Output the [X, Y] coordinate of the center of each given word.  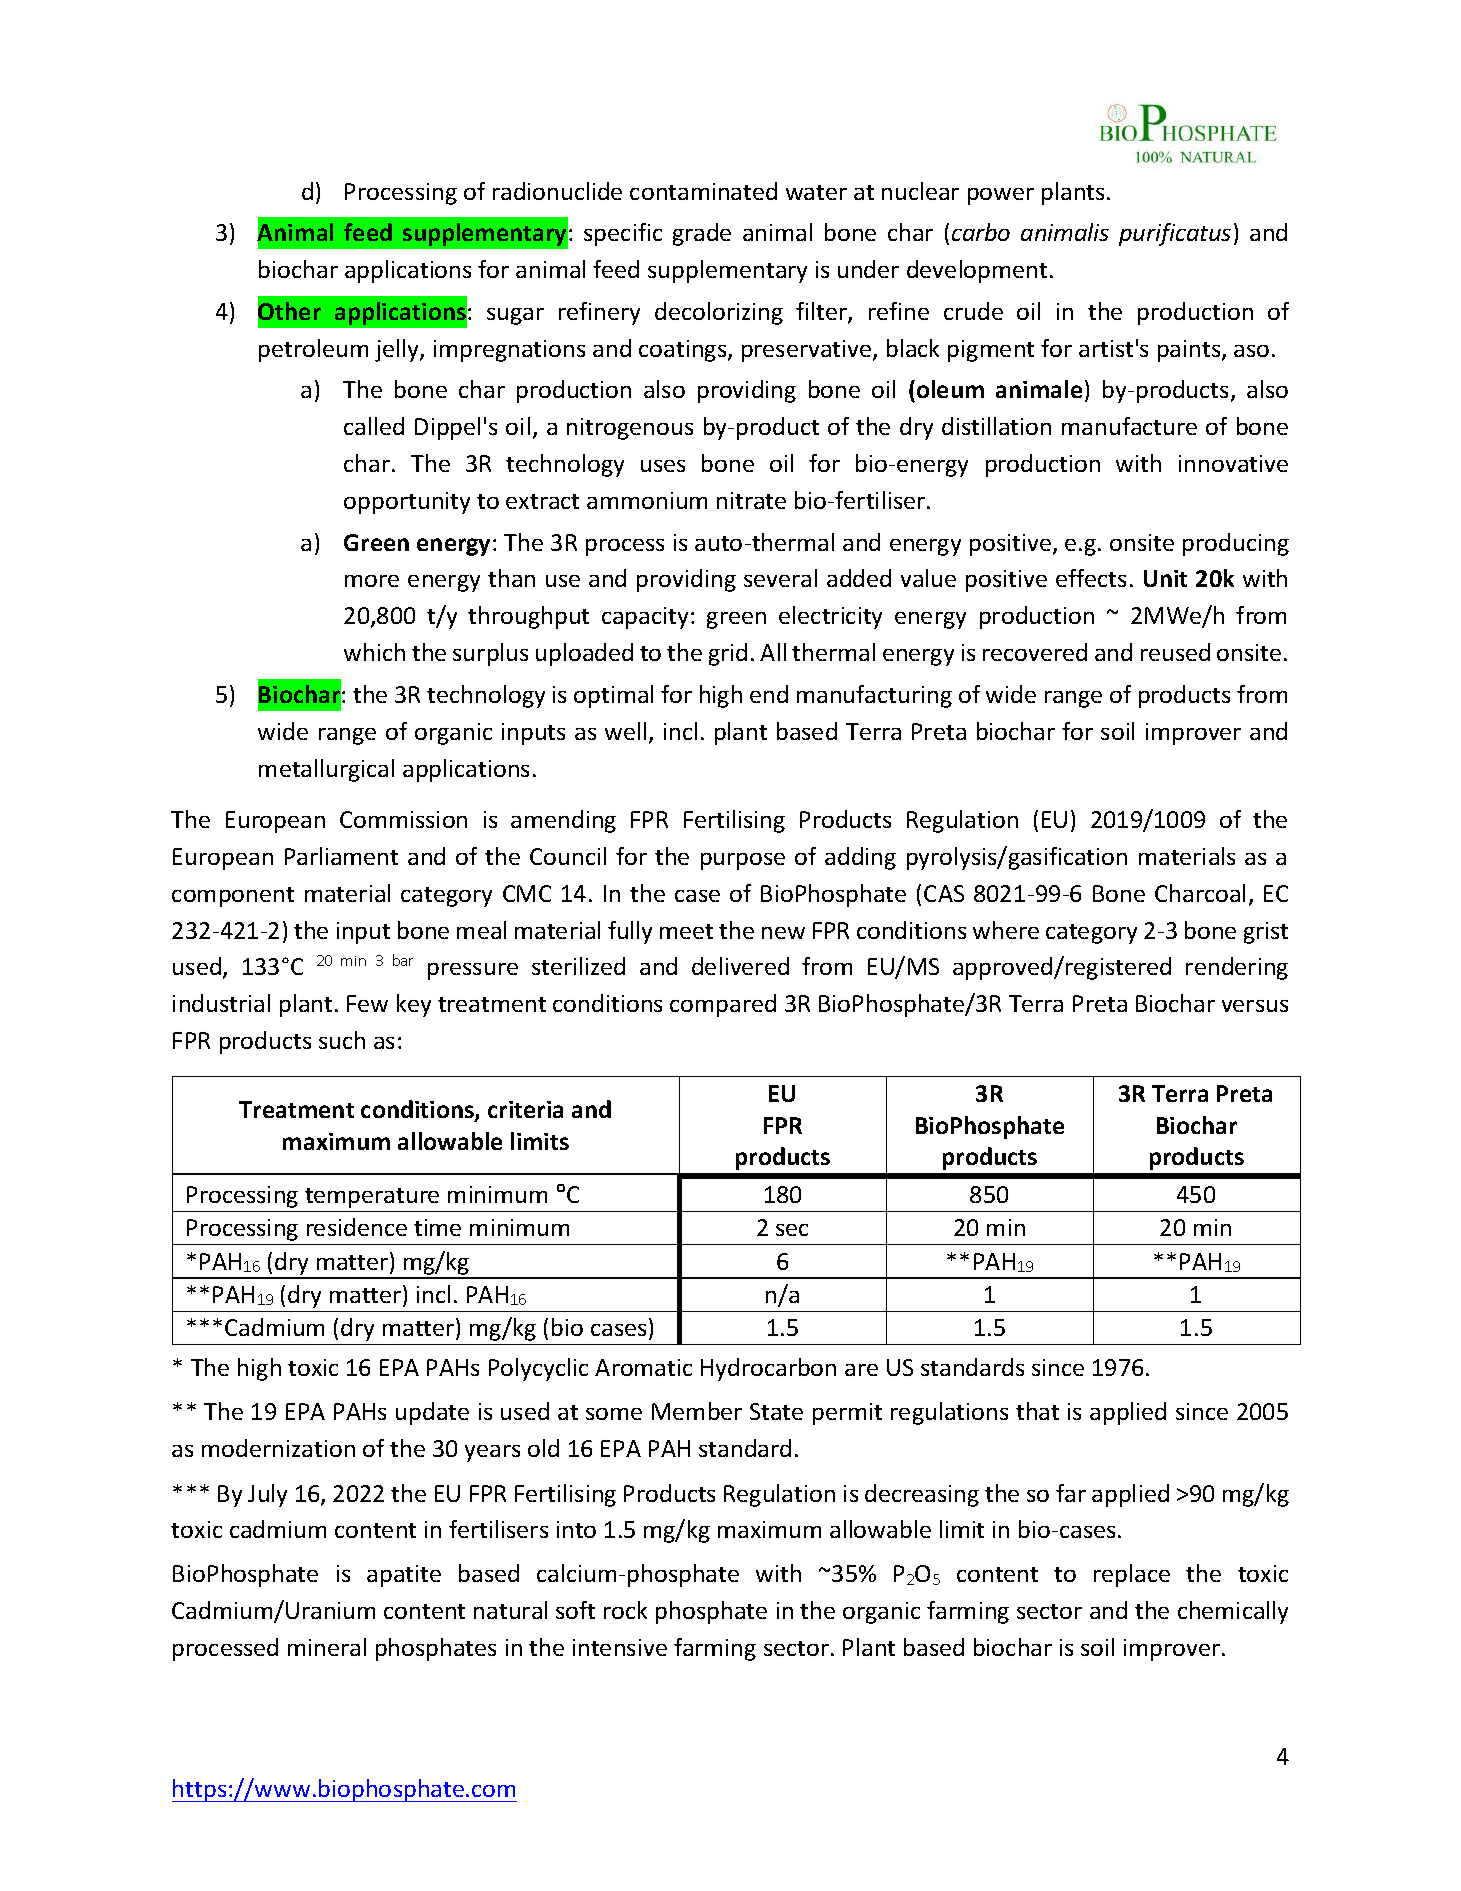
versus [1255, 1006]
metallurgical [326, 770]
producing [1236, 544]
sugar [515, 316]
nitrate [751, 500]
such [342, 1040]
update [432, 1413]
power [1001, 196]
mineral [327, 1647]
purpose [743, 861]
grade [702, 234]
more [372, 581]
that [1037, 1411]
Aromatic [643, 1367]
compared [723, 1005]
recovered [1035, 652]
